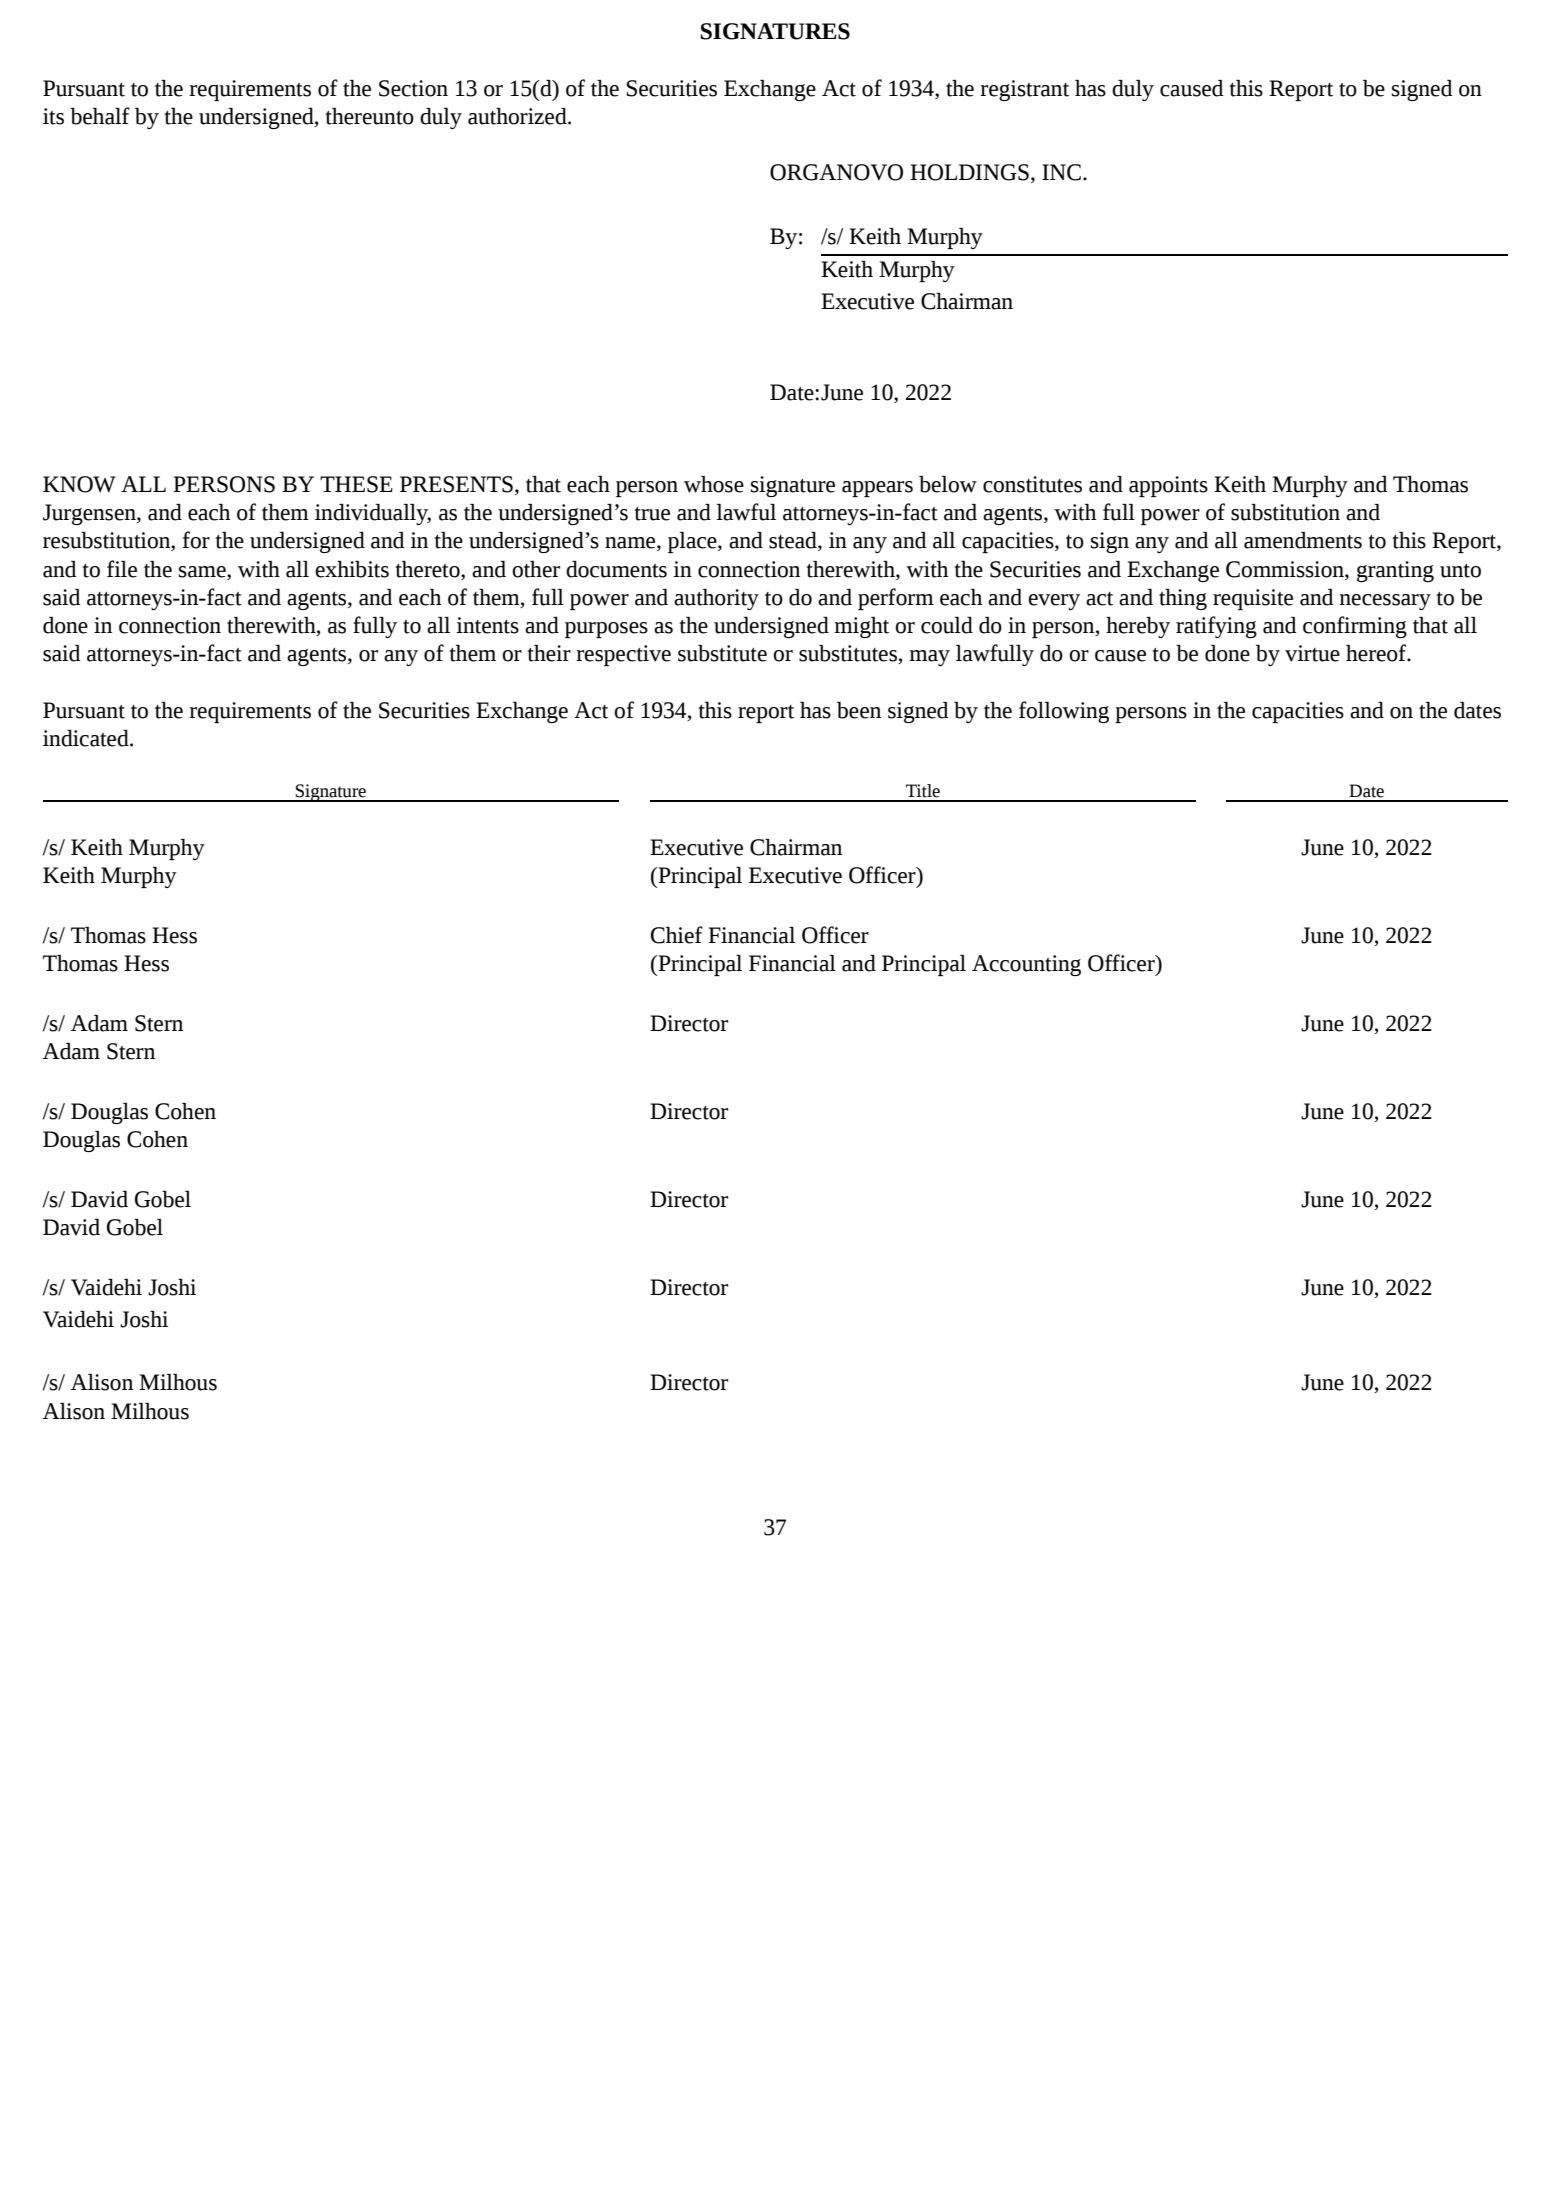  I want to click on Chief, so click(677, 935).
